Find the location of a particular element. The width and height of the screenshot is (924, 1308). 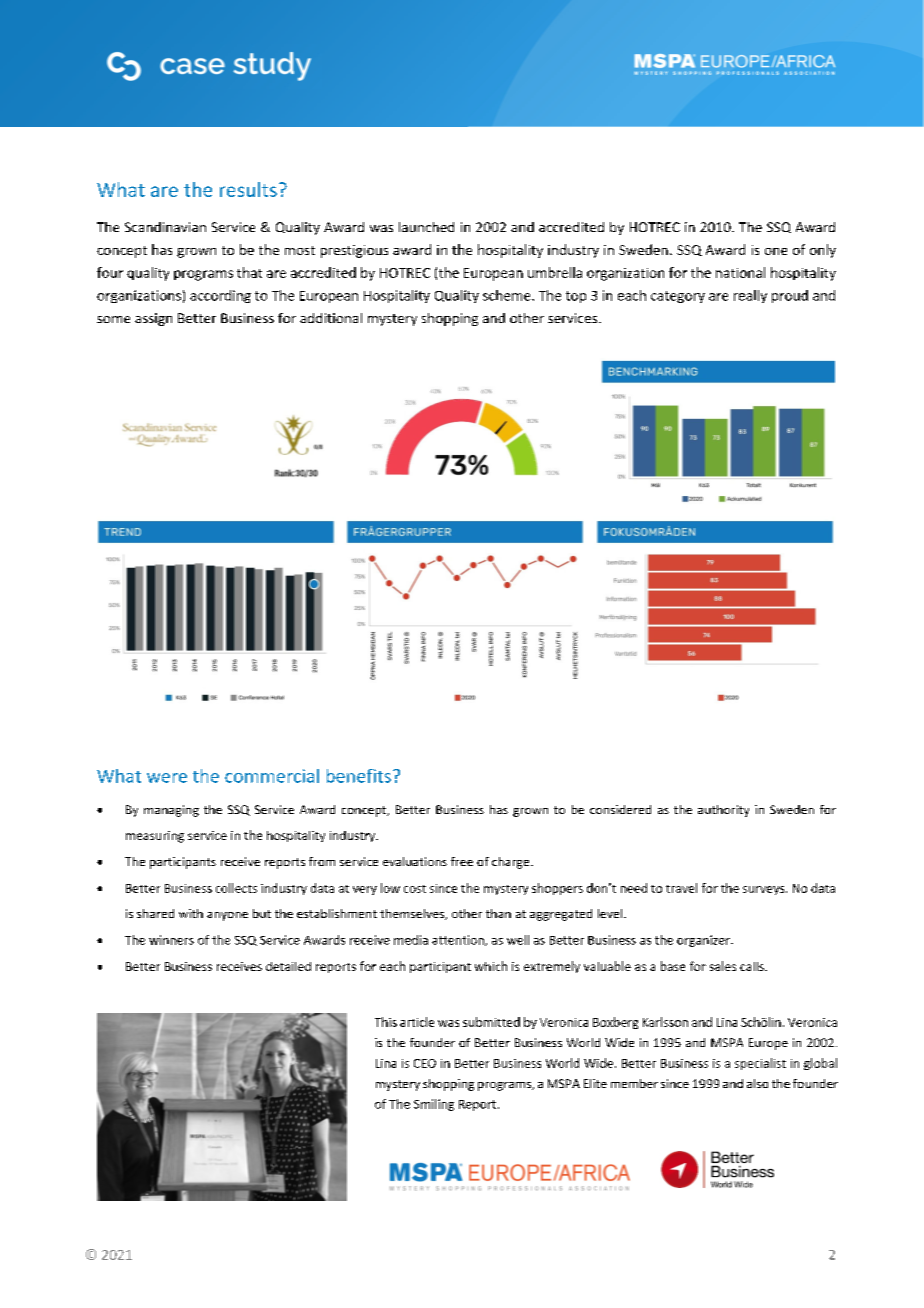

Scandinavian is located at coordinates (165, 227).
